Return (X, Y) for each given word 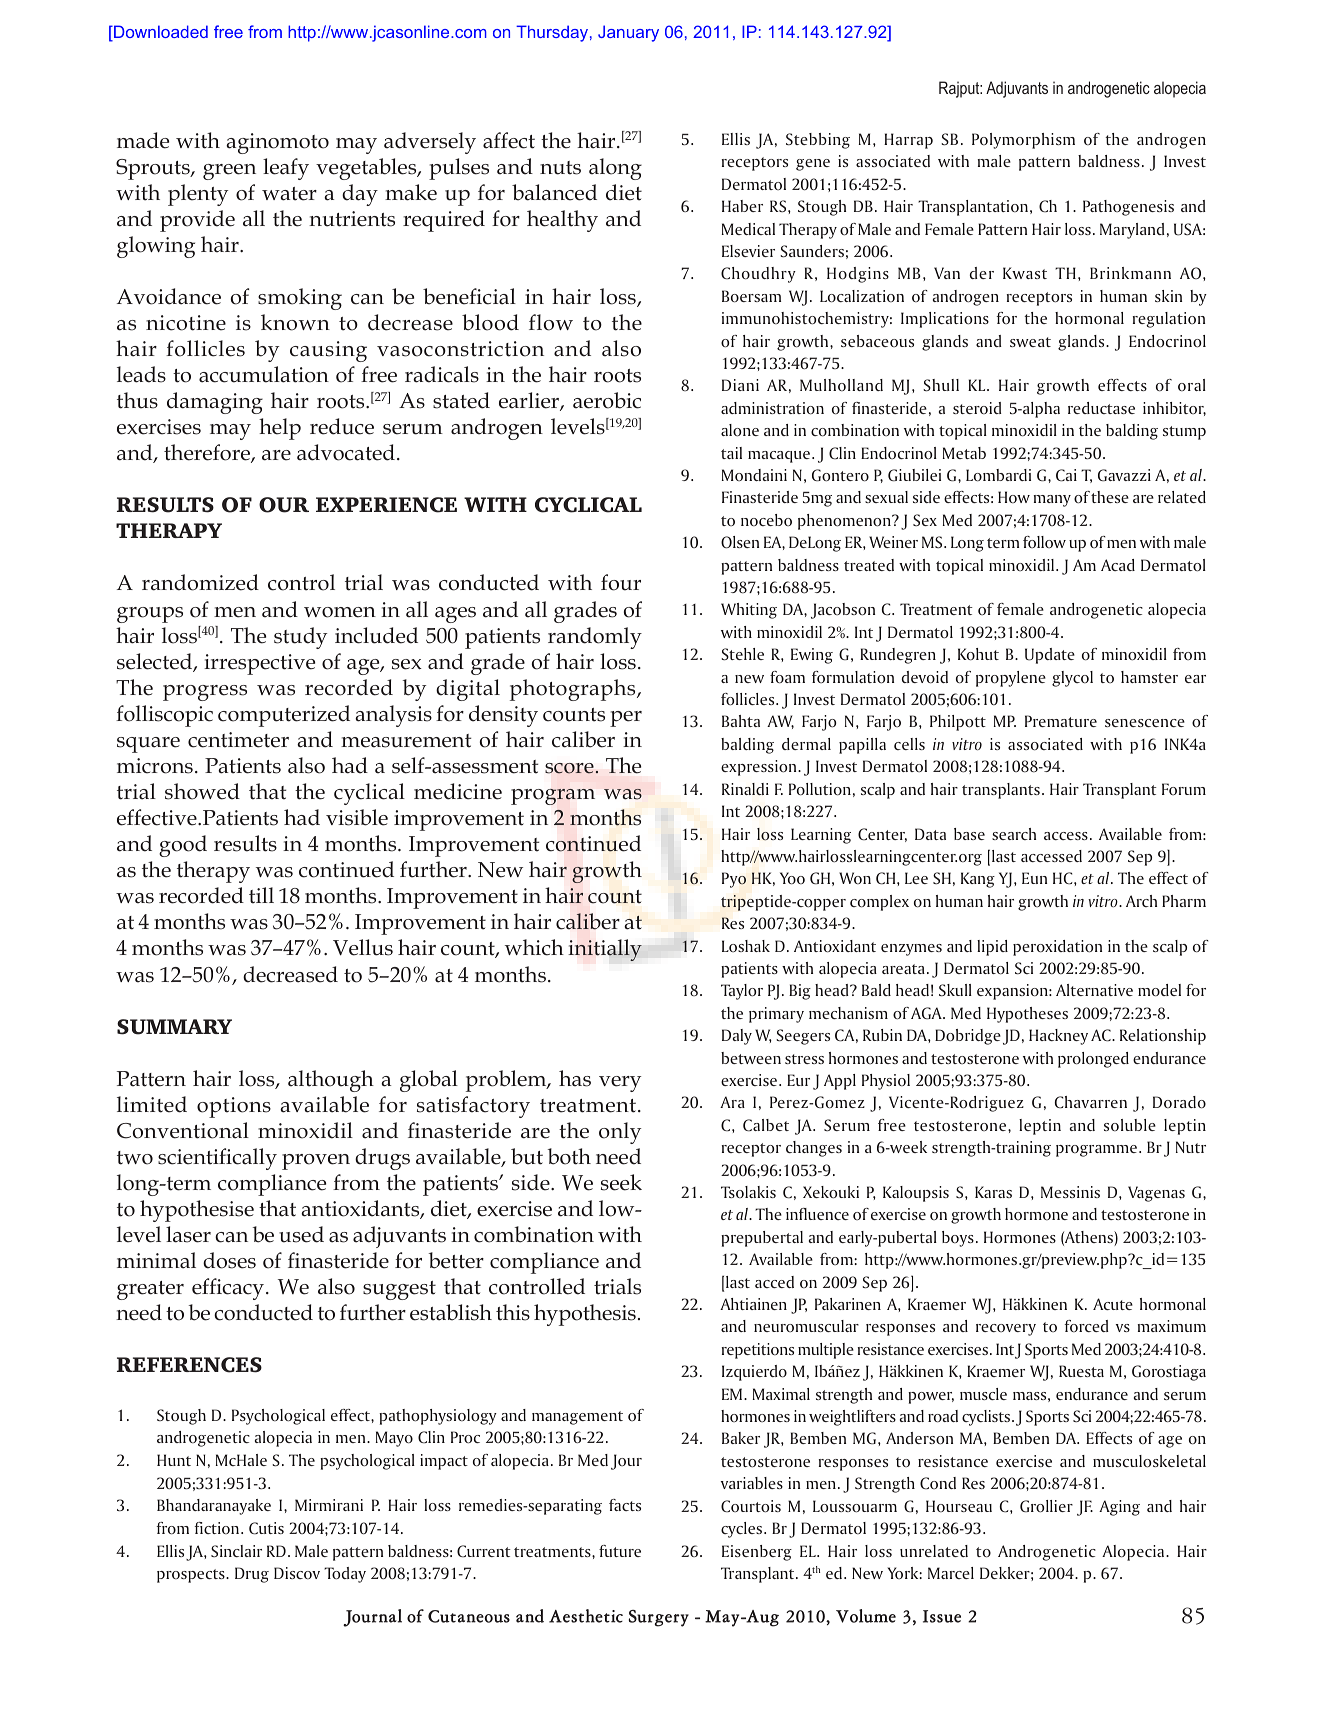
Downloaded (160, 33)
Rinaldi (745, 789)
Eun (1034, 878)
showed (202, 791)
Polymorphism (1023, 141)
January (628, 33)
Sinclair (236, 1551)
